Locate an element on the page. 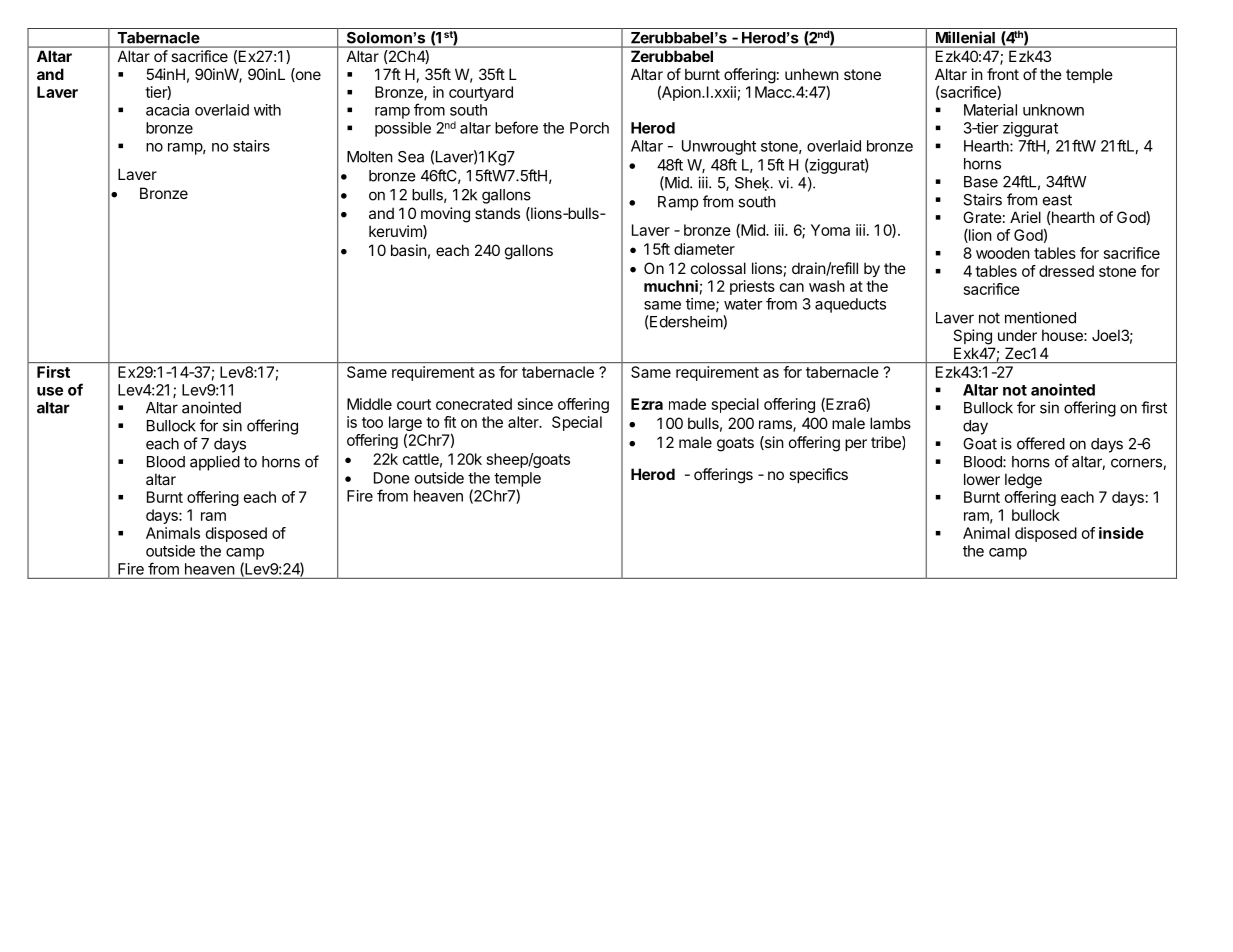 The height and width of the page is (952, 1233). Porch is located at coordinates (589, 128).
